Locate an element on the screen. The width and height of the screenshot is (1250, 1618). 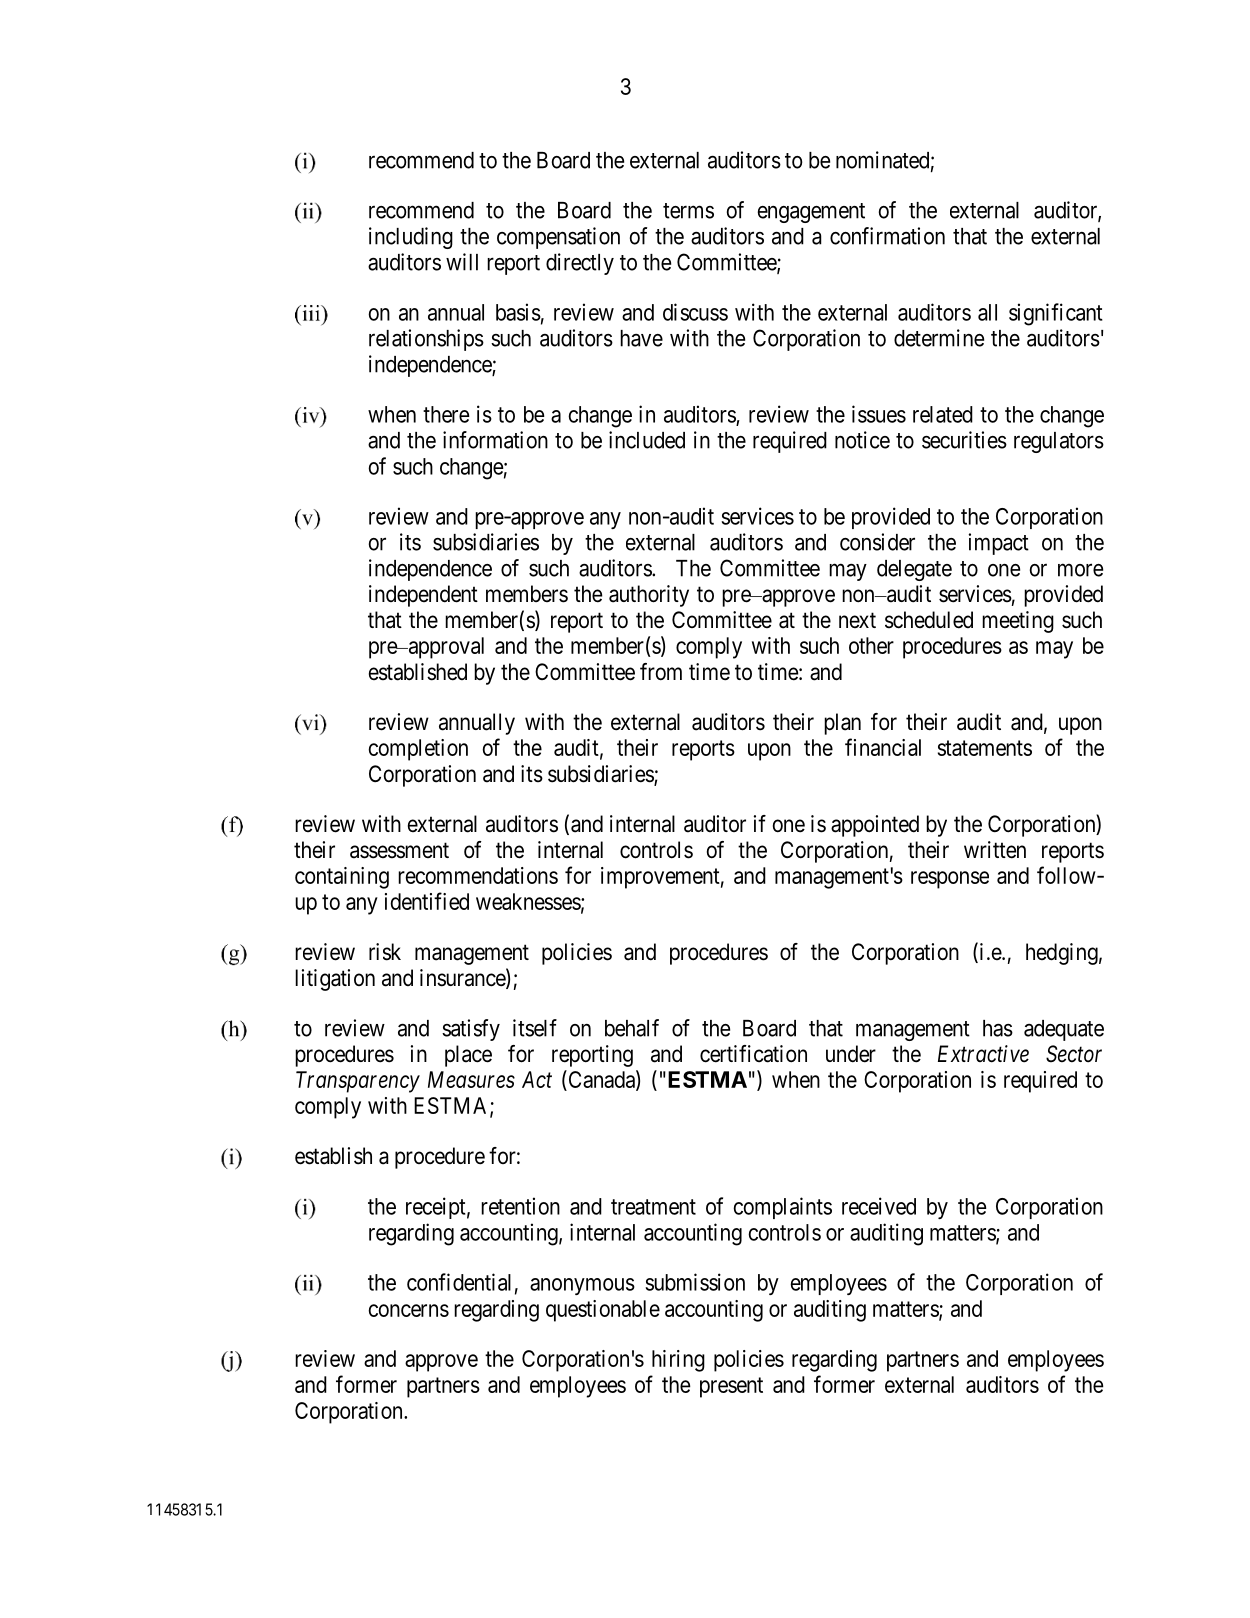
independent is located at coordinates (423, 596).
